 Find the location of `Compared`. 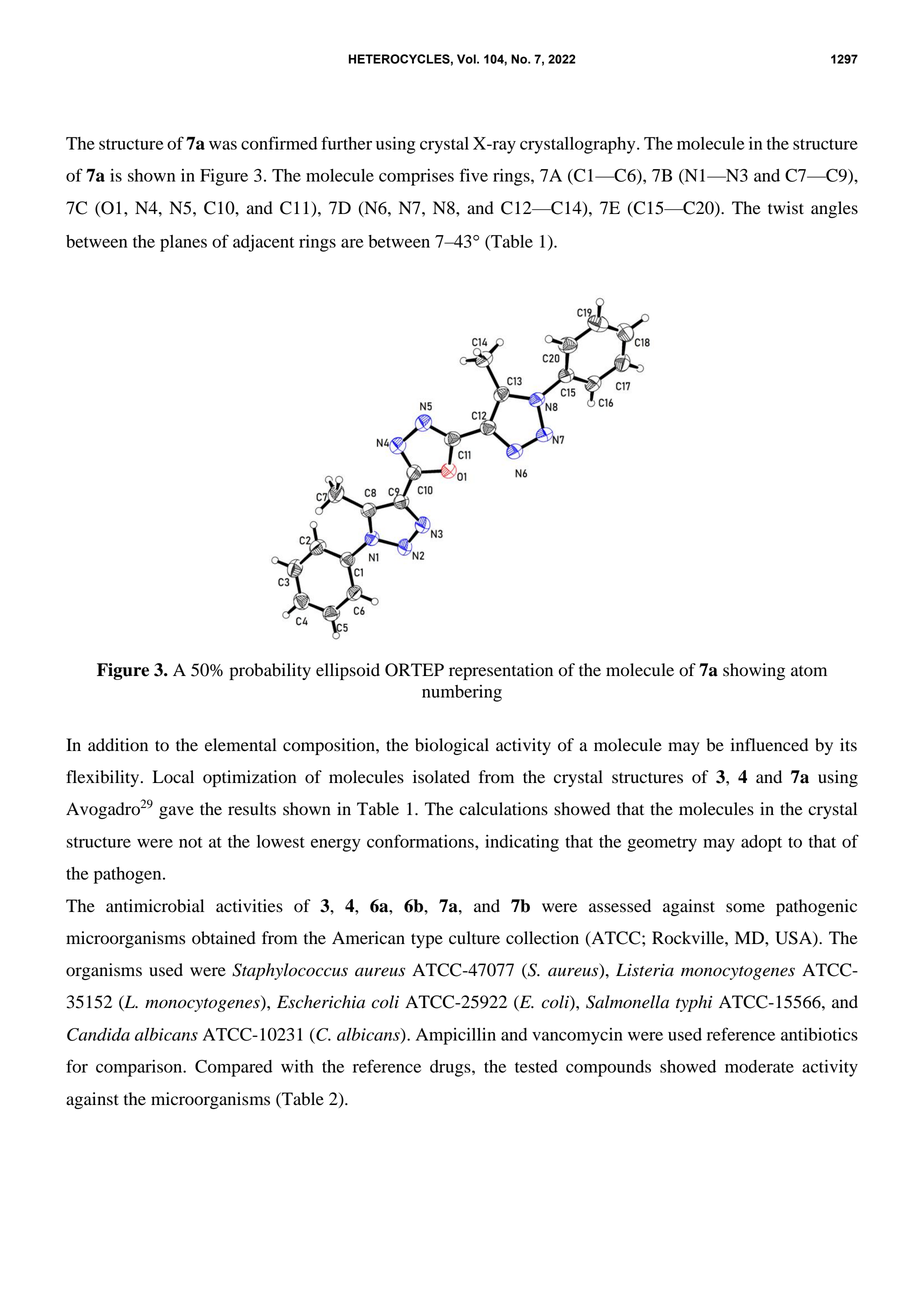

Compared is located at coordinates (233, 1068).
